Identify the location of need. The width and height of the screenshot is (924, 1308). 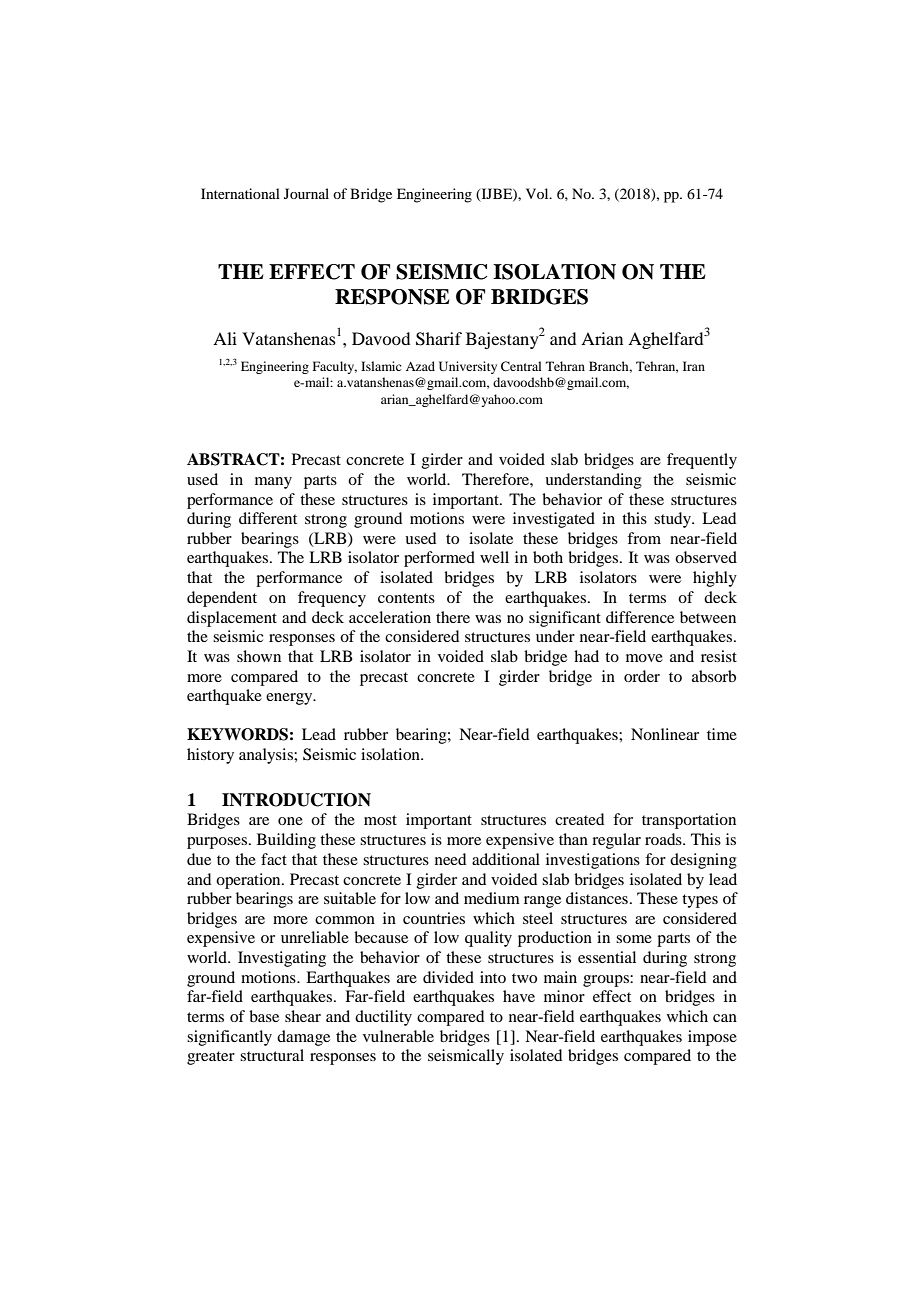
(450, 859).
